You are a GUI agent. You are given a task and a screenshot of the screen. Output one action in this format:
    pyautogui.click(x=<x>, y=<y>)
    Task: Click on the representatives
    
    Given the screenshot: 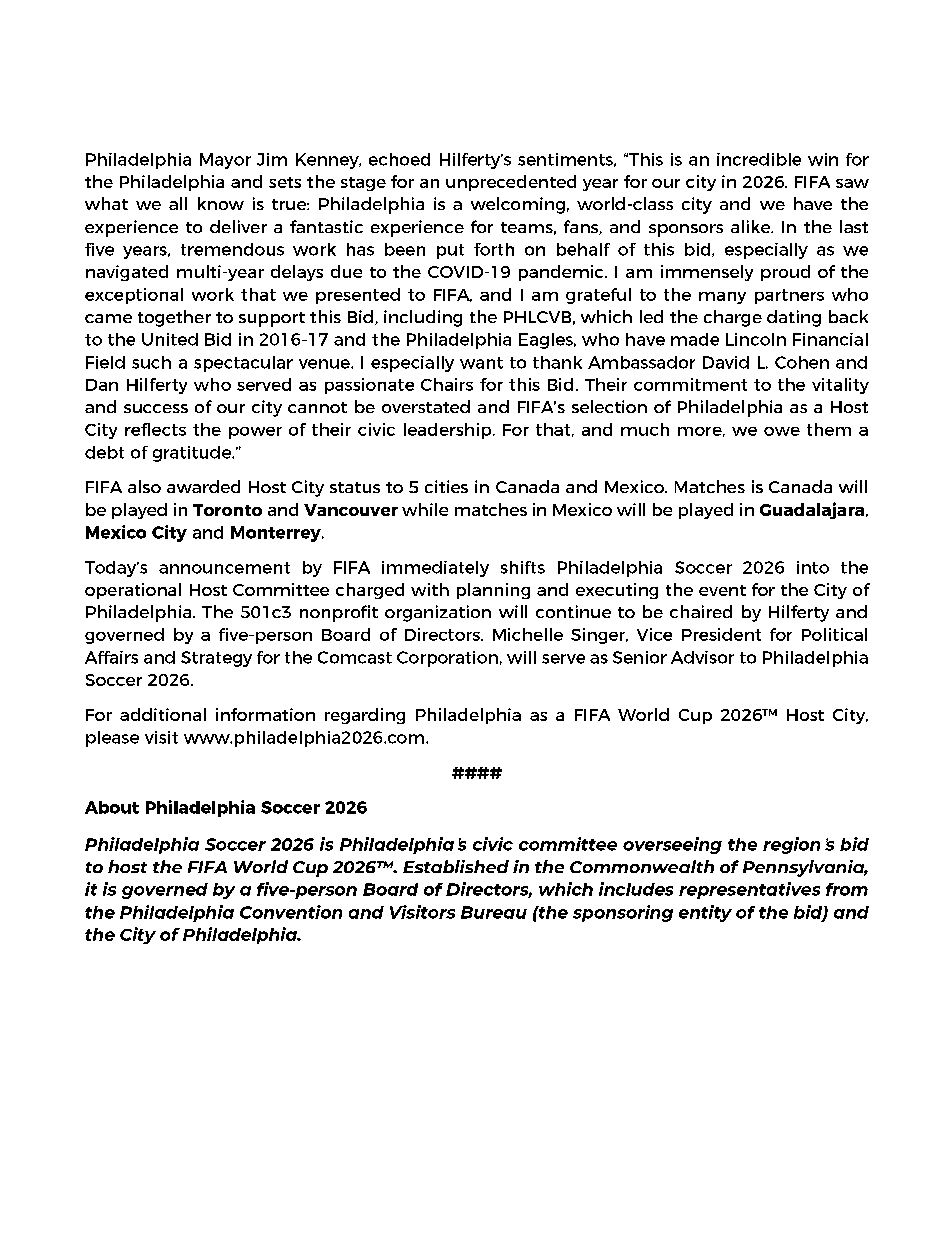 What is the action you would take?
    pyautogui.click(x=749, y=890)
